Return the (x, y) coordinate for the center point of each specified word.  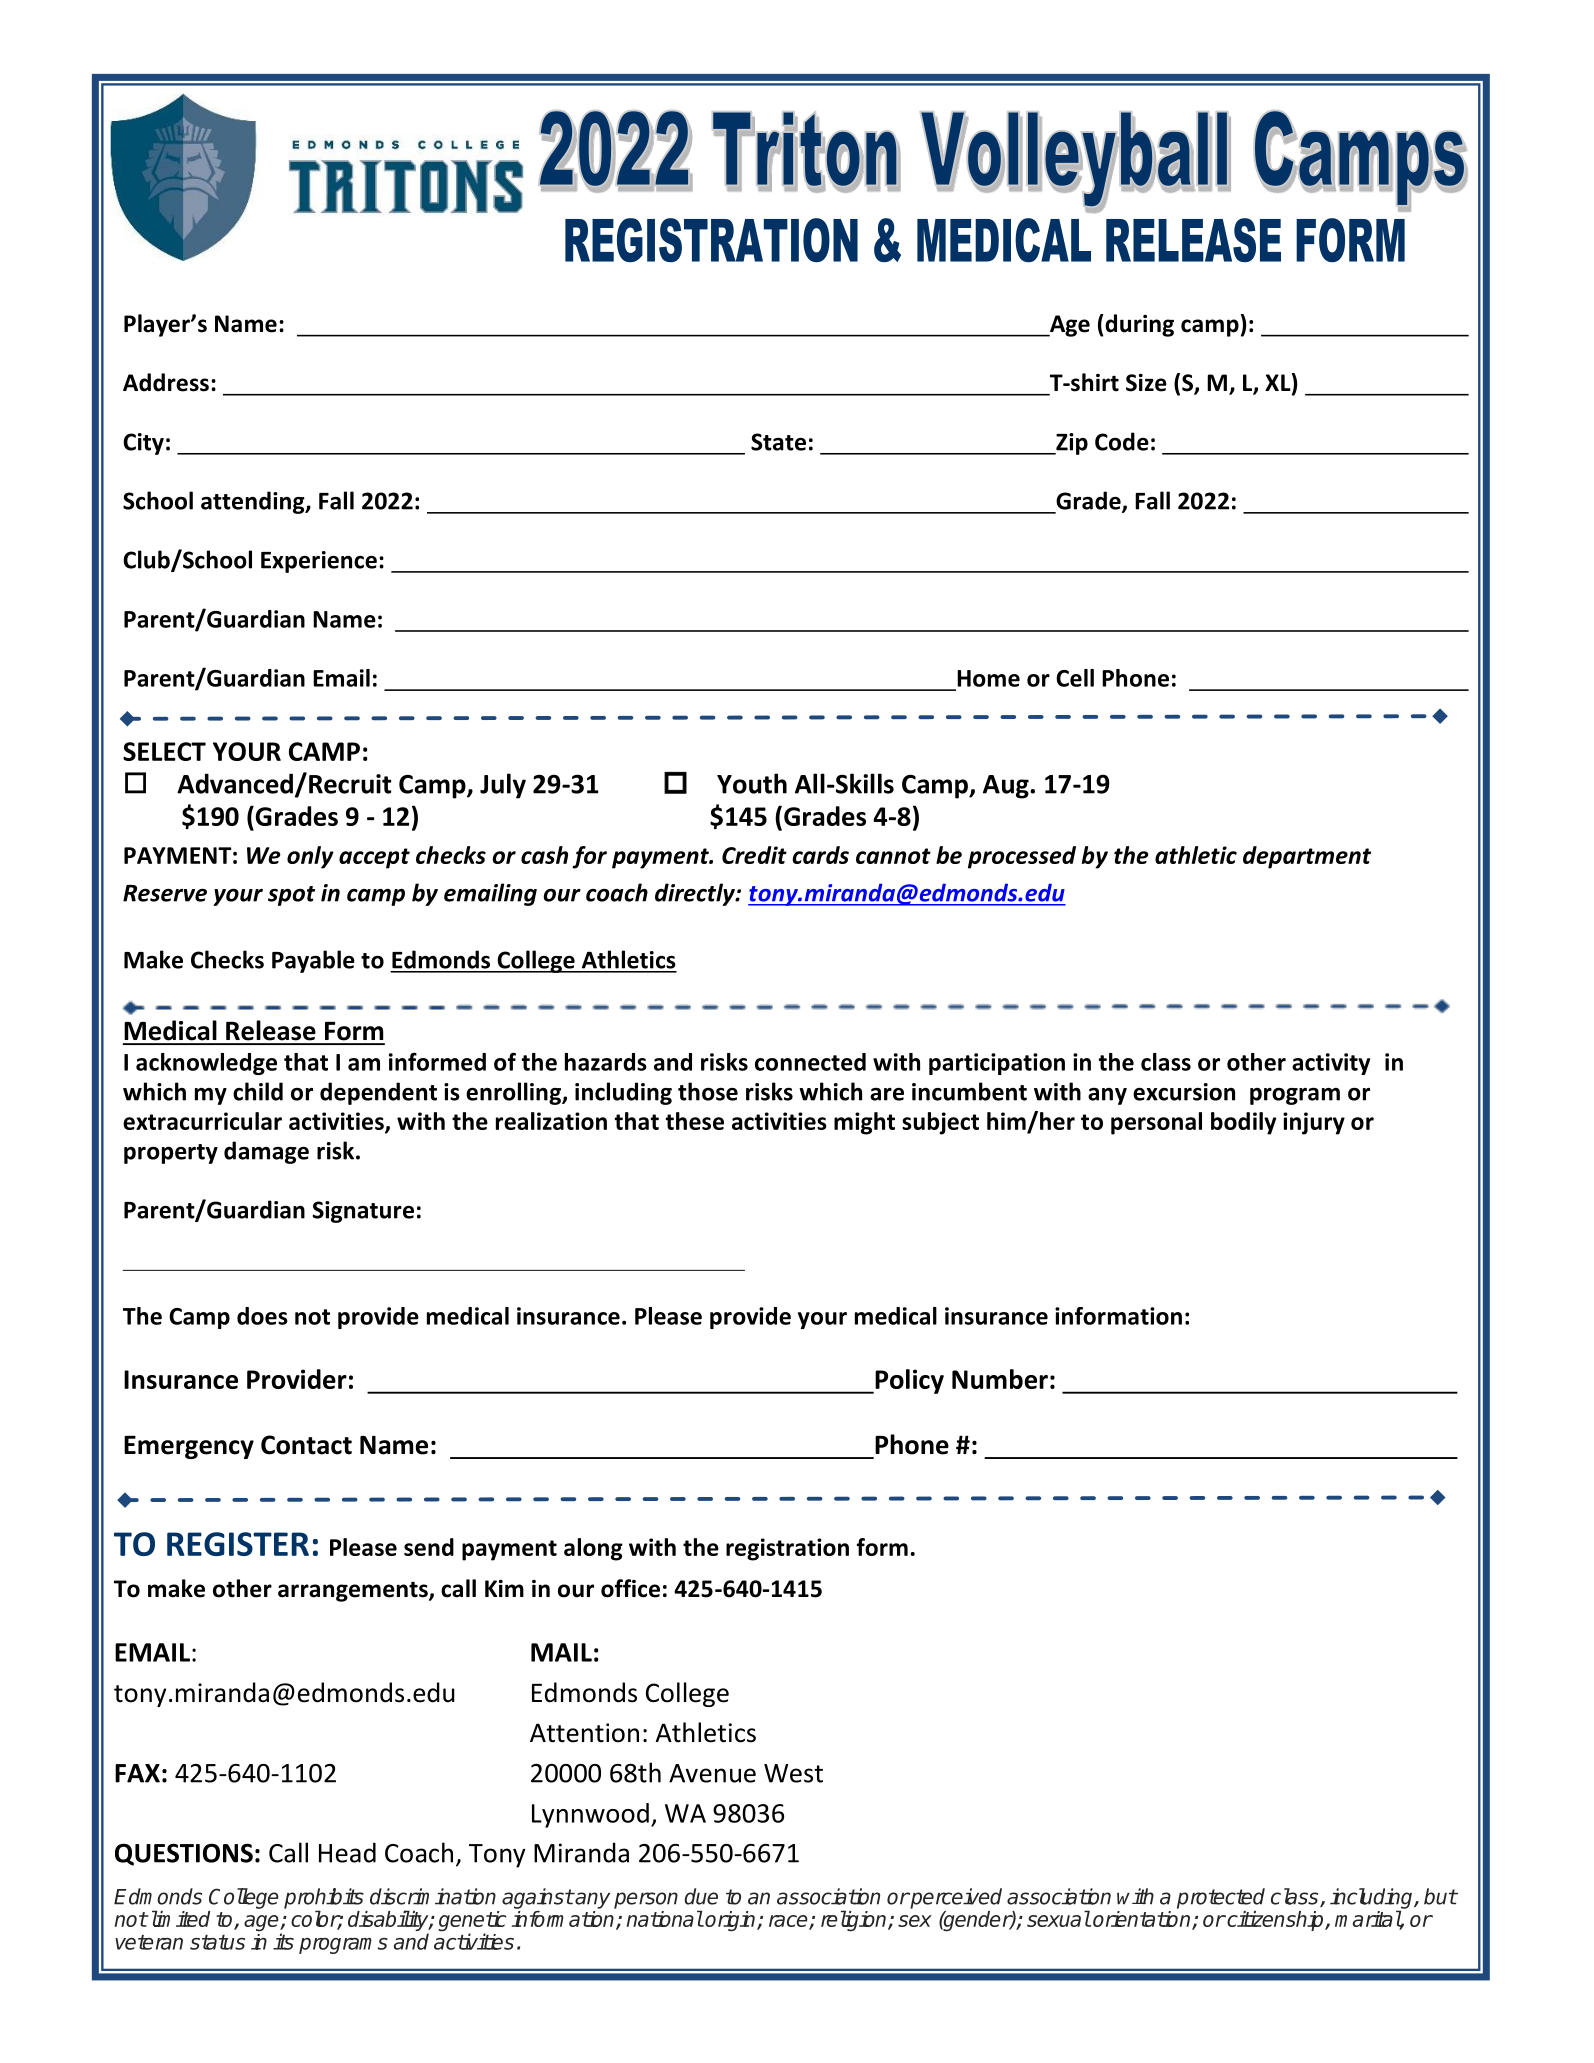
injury (1314, 1123)
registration (787, 1549)
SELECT (164, 751)
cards (820, 855)
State (778, 442)
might (864, 1123)
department (1307, 857)
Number (1000, 1379)
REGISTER (238, 1544)
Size (1146, 383)
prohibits (324, 1899)
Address (166, 382)
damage (266, 1152)
